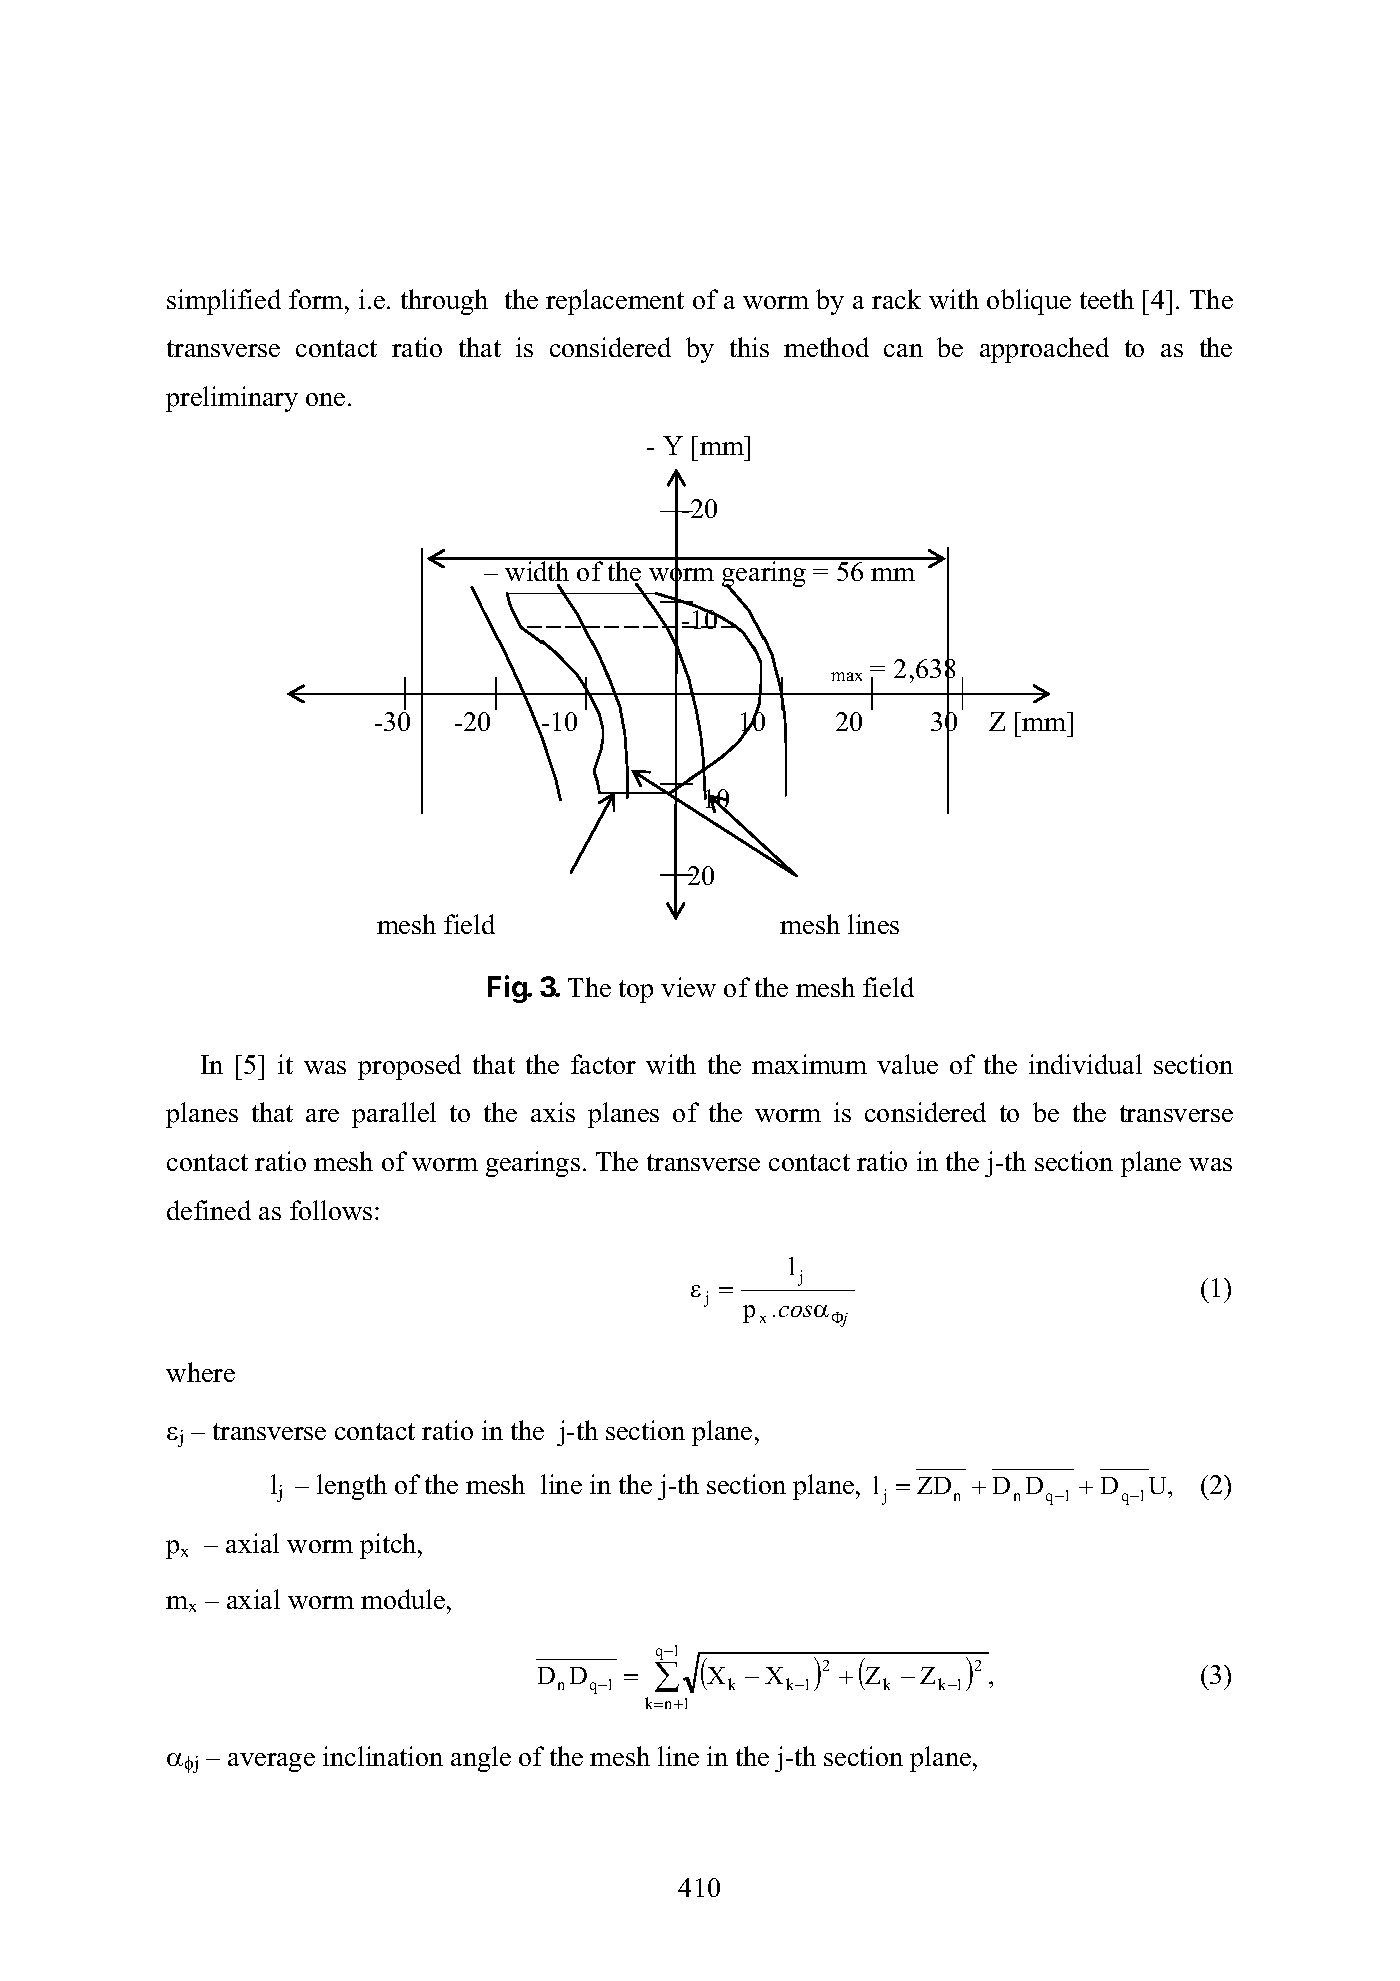 This screenshot has width=1400, height=1981. Describe the element at coordinates (322, 1115) in the screenshot. I see `are` at that location.
